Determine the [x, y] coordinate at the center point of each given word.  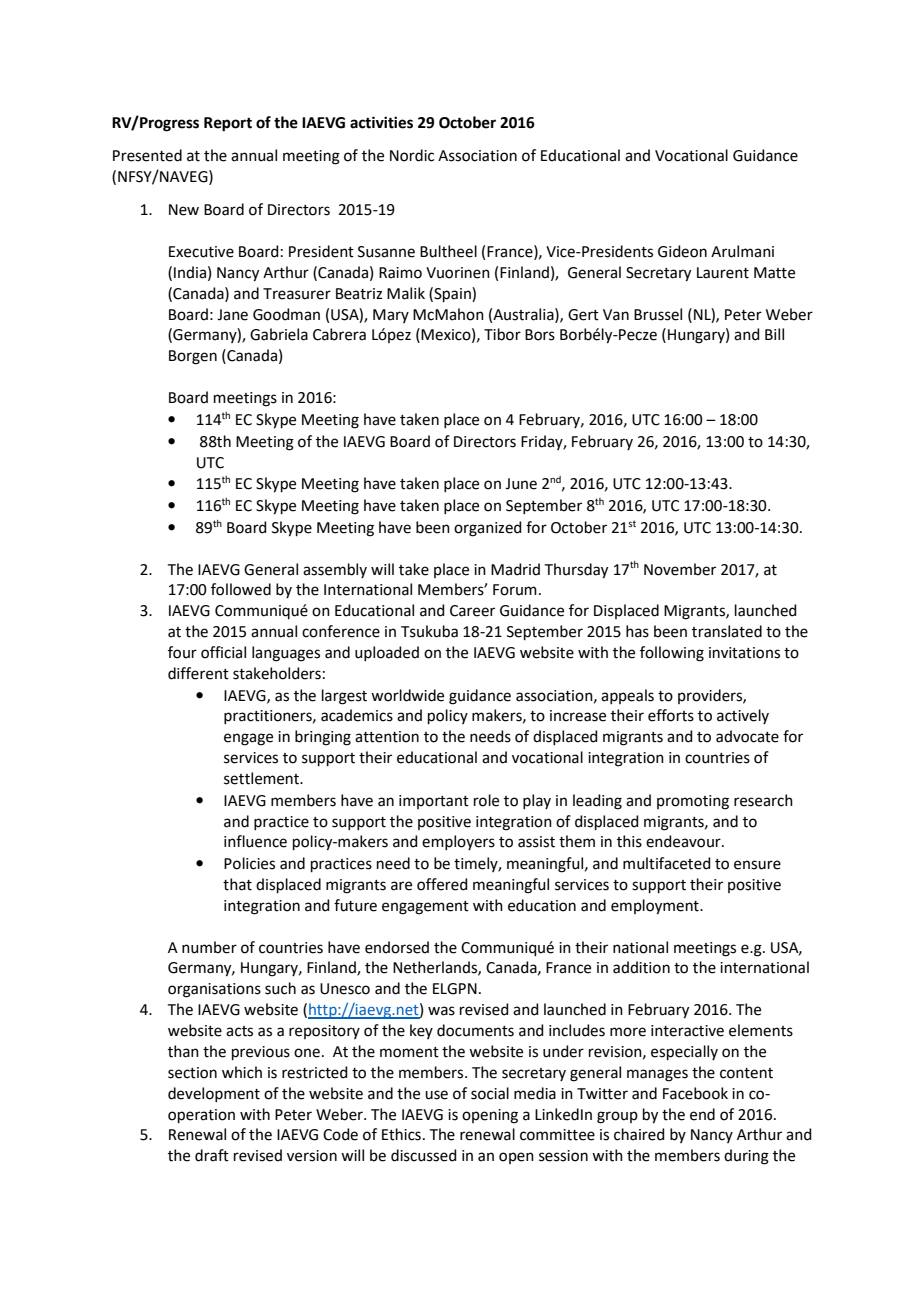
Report [228, 124]
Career [472, 611]
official [223, 652]
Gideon [682, 251]
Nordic [412, 155]
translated [727, 631]
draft [212, 1155]
